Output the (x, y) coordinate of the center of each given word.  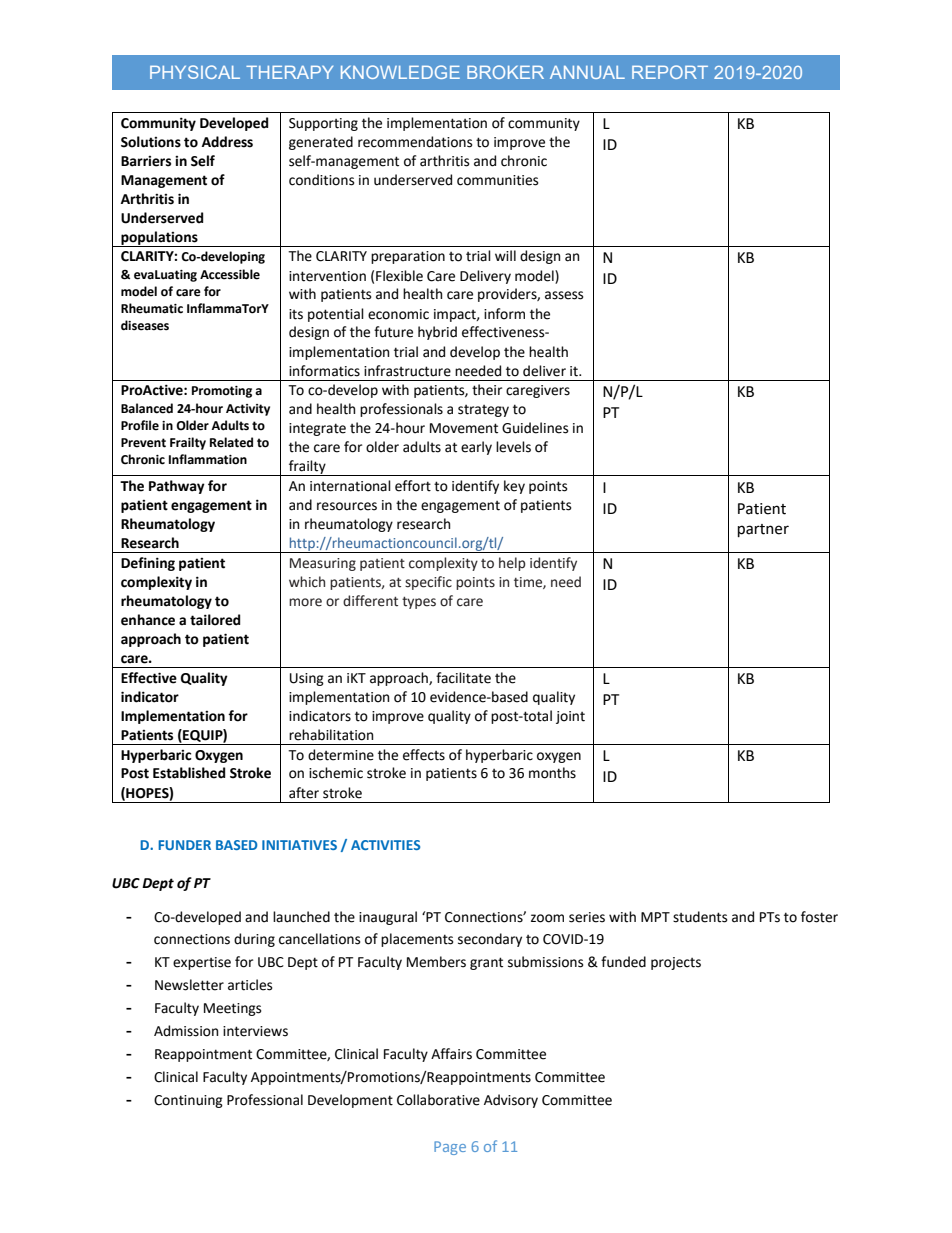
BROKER (505, 72)
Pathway (177, 487)
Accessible (230, 274)
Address (227, 142)
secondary (490, 940)
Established (189, 773)
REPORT (670, 72)
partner (763, 530)
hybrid (437, 333)
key (514, 487)
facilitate (463, 678)
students (700, 917)
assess (564, 295)
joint (570, 717)
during (254, 940)
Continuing (188, 1101)
